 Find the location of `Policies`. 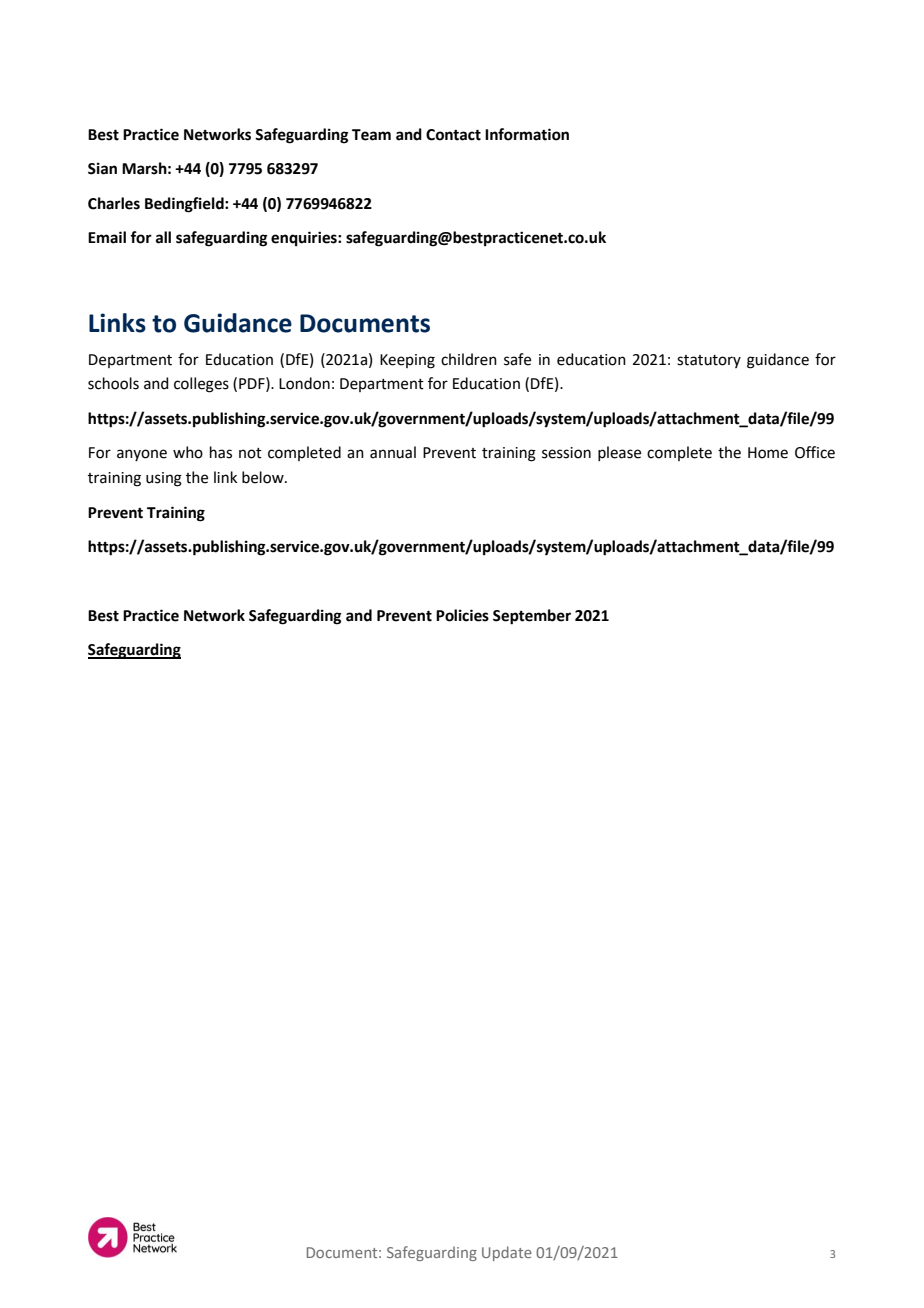

Policies is located at coordinates (462, 615).
